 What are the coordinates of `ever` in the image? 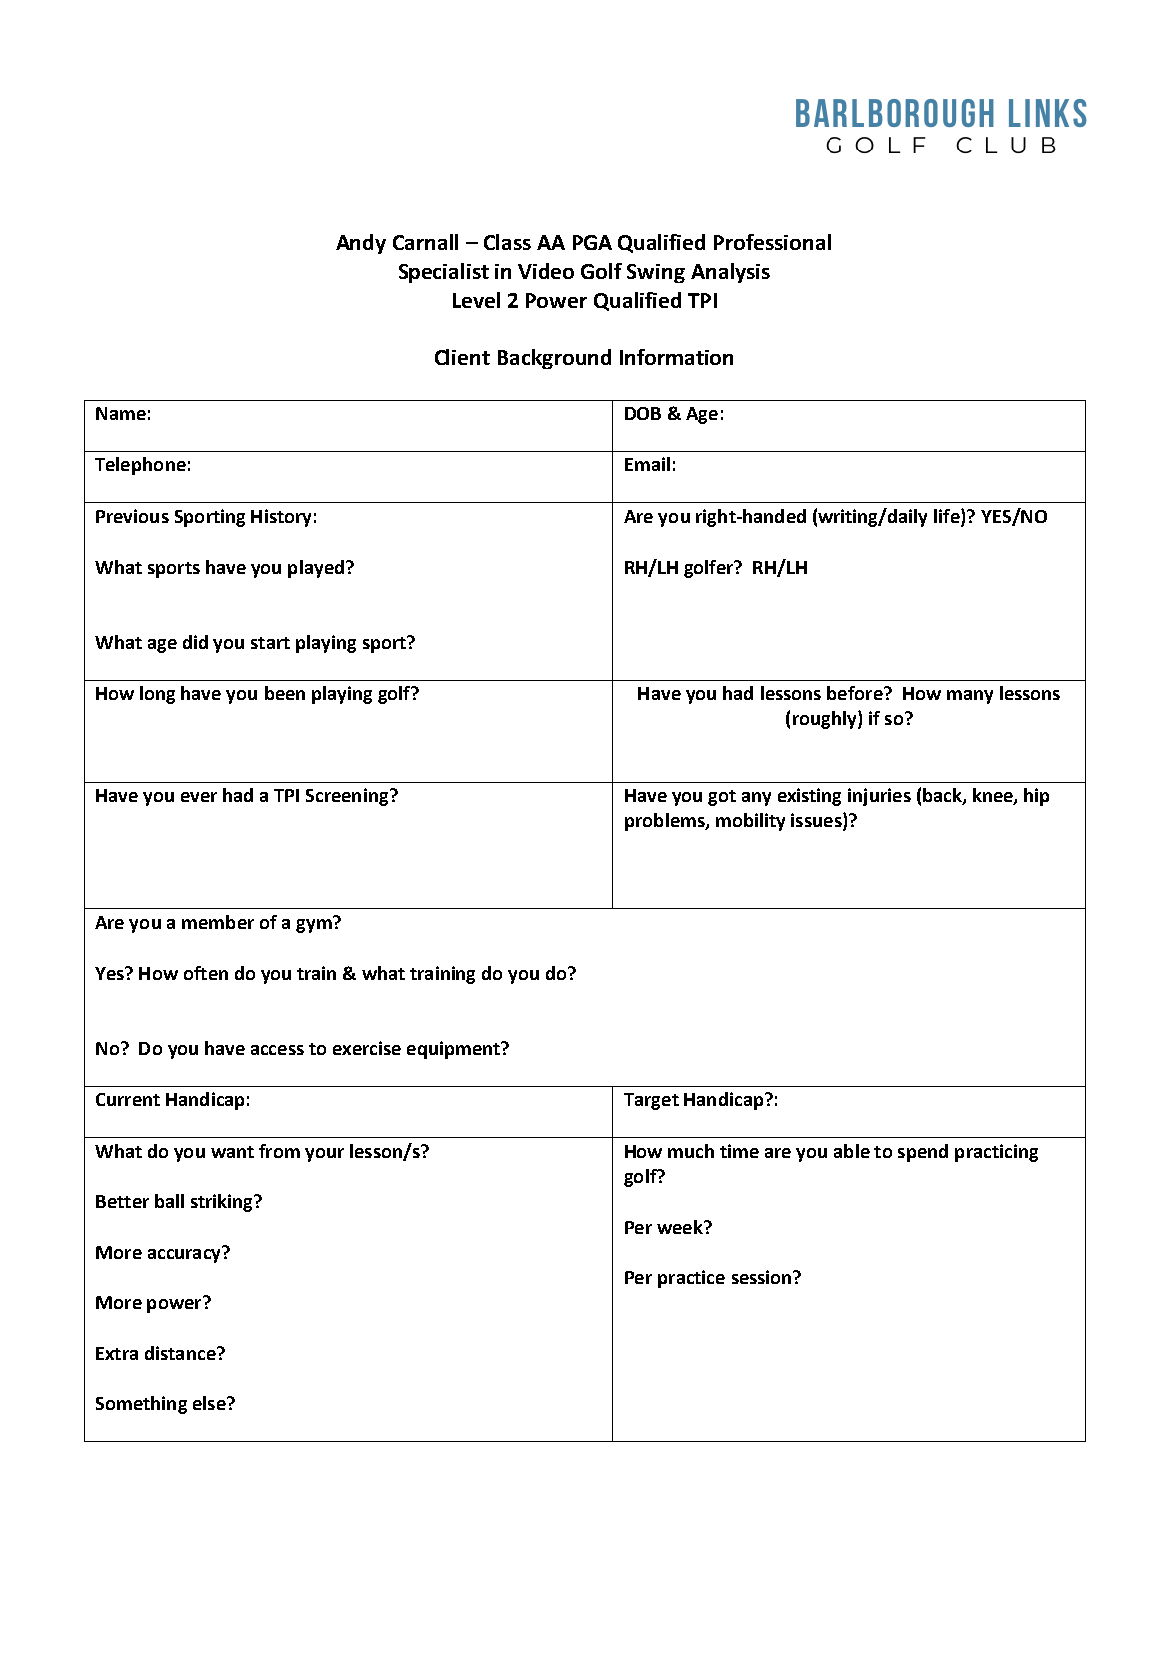 It's located at (199, 797).
